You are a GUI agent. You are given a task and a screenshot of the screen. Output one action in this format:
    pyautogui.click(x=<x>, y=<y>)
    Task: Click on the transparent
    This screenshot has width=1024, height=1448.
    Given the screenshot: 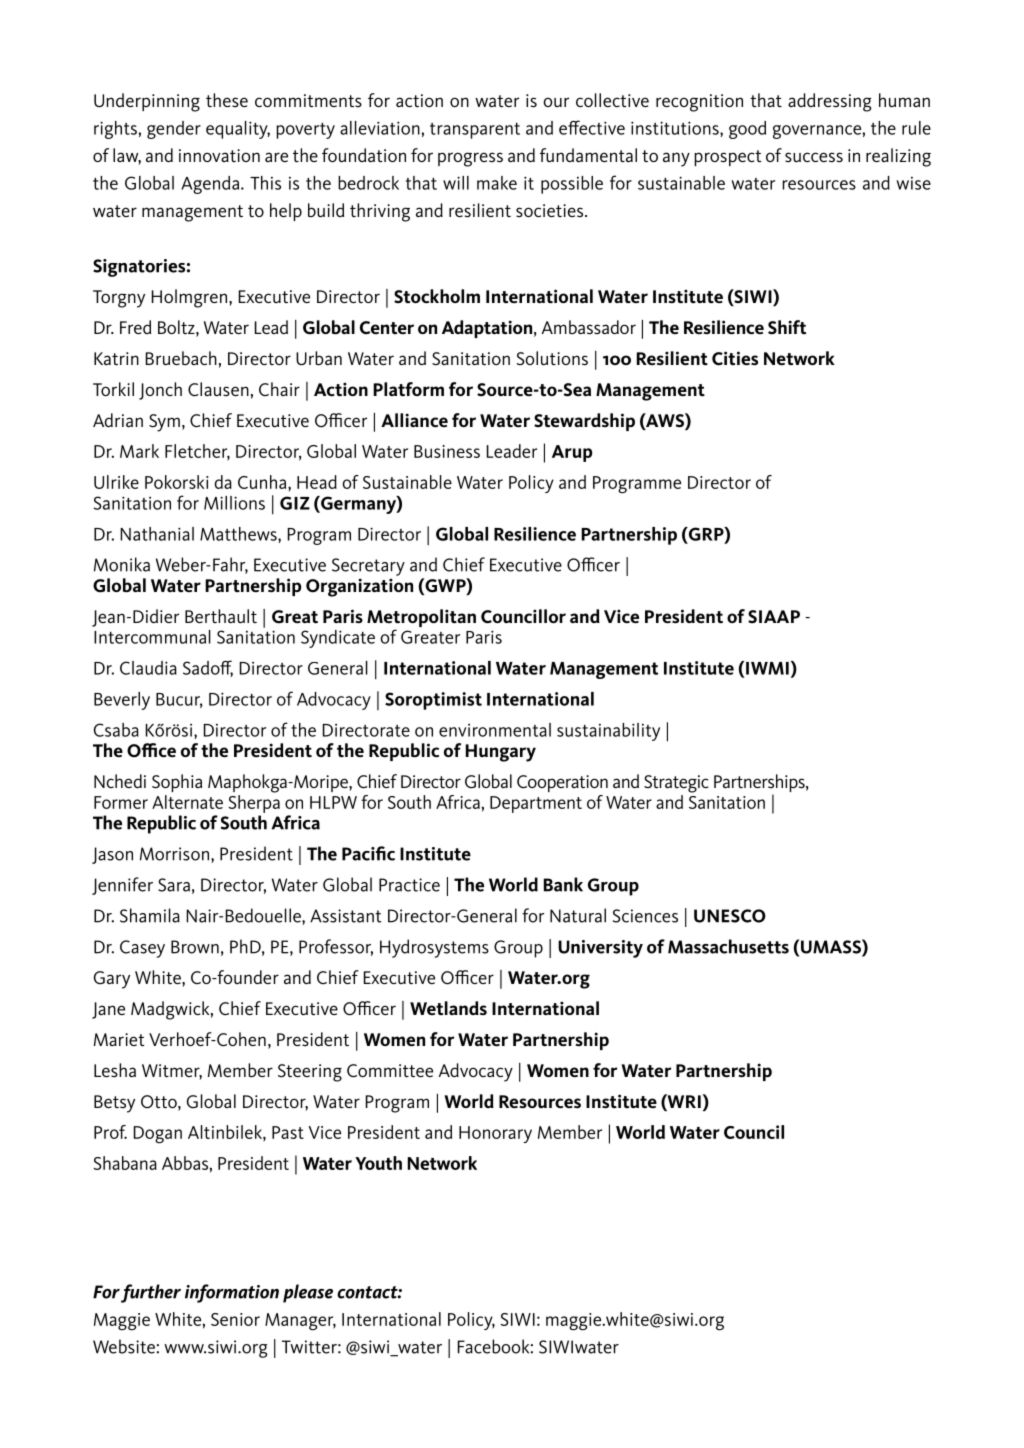 What is the action you would take?
    pyautogui.click(x=475, y=131)
